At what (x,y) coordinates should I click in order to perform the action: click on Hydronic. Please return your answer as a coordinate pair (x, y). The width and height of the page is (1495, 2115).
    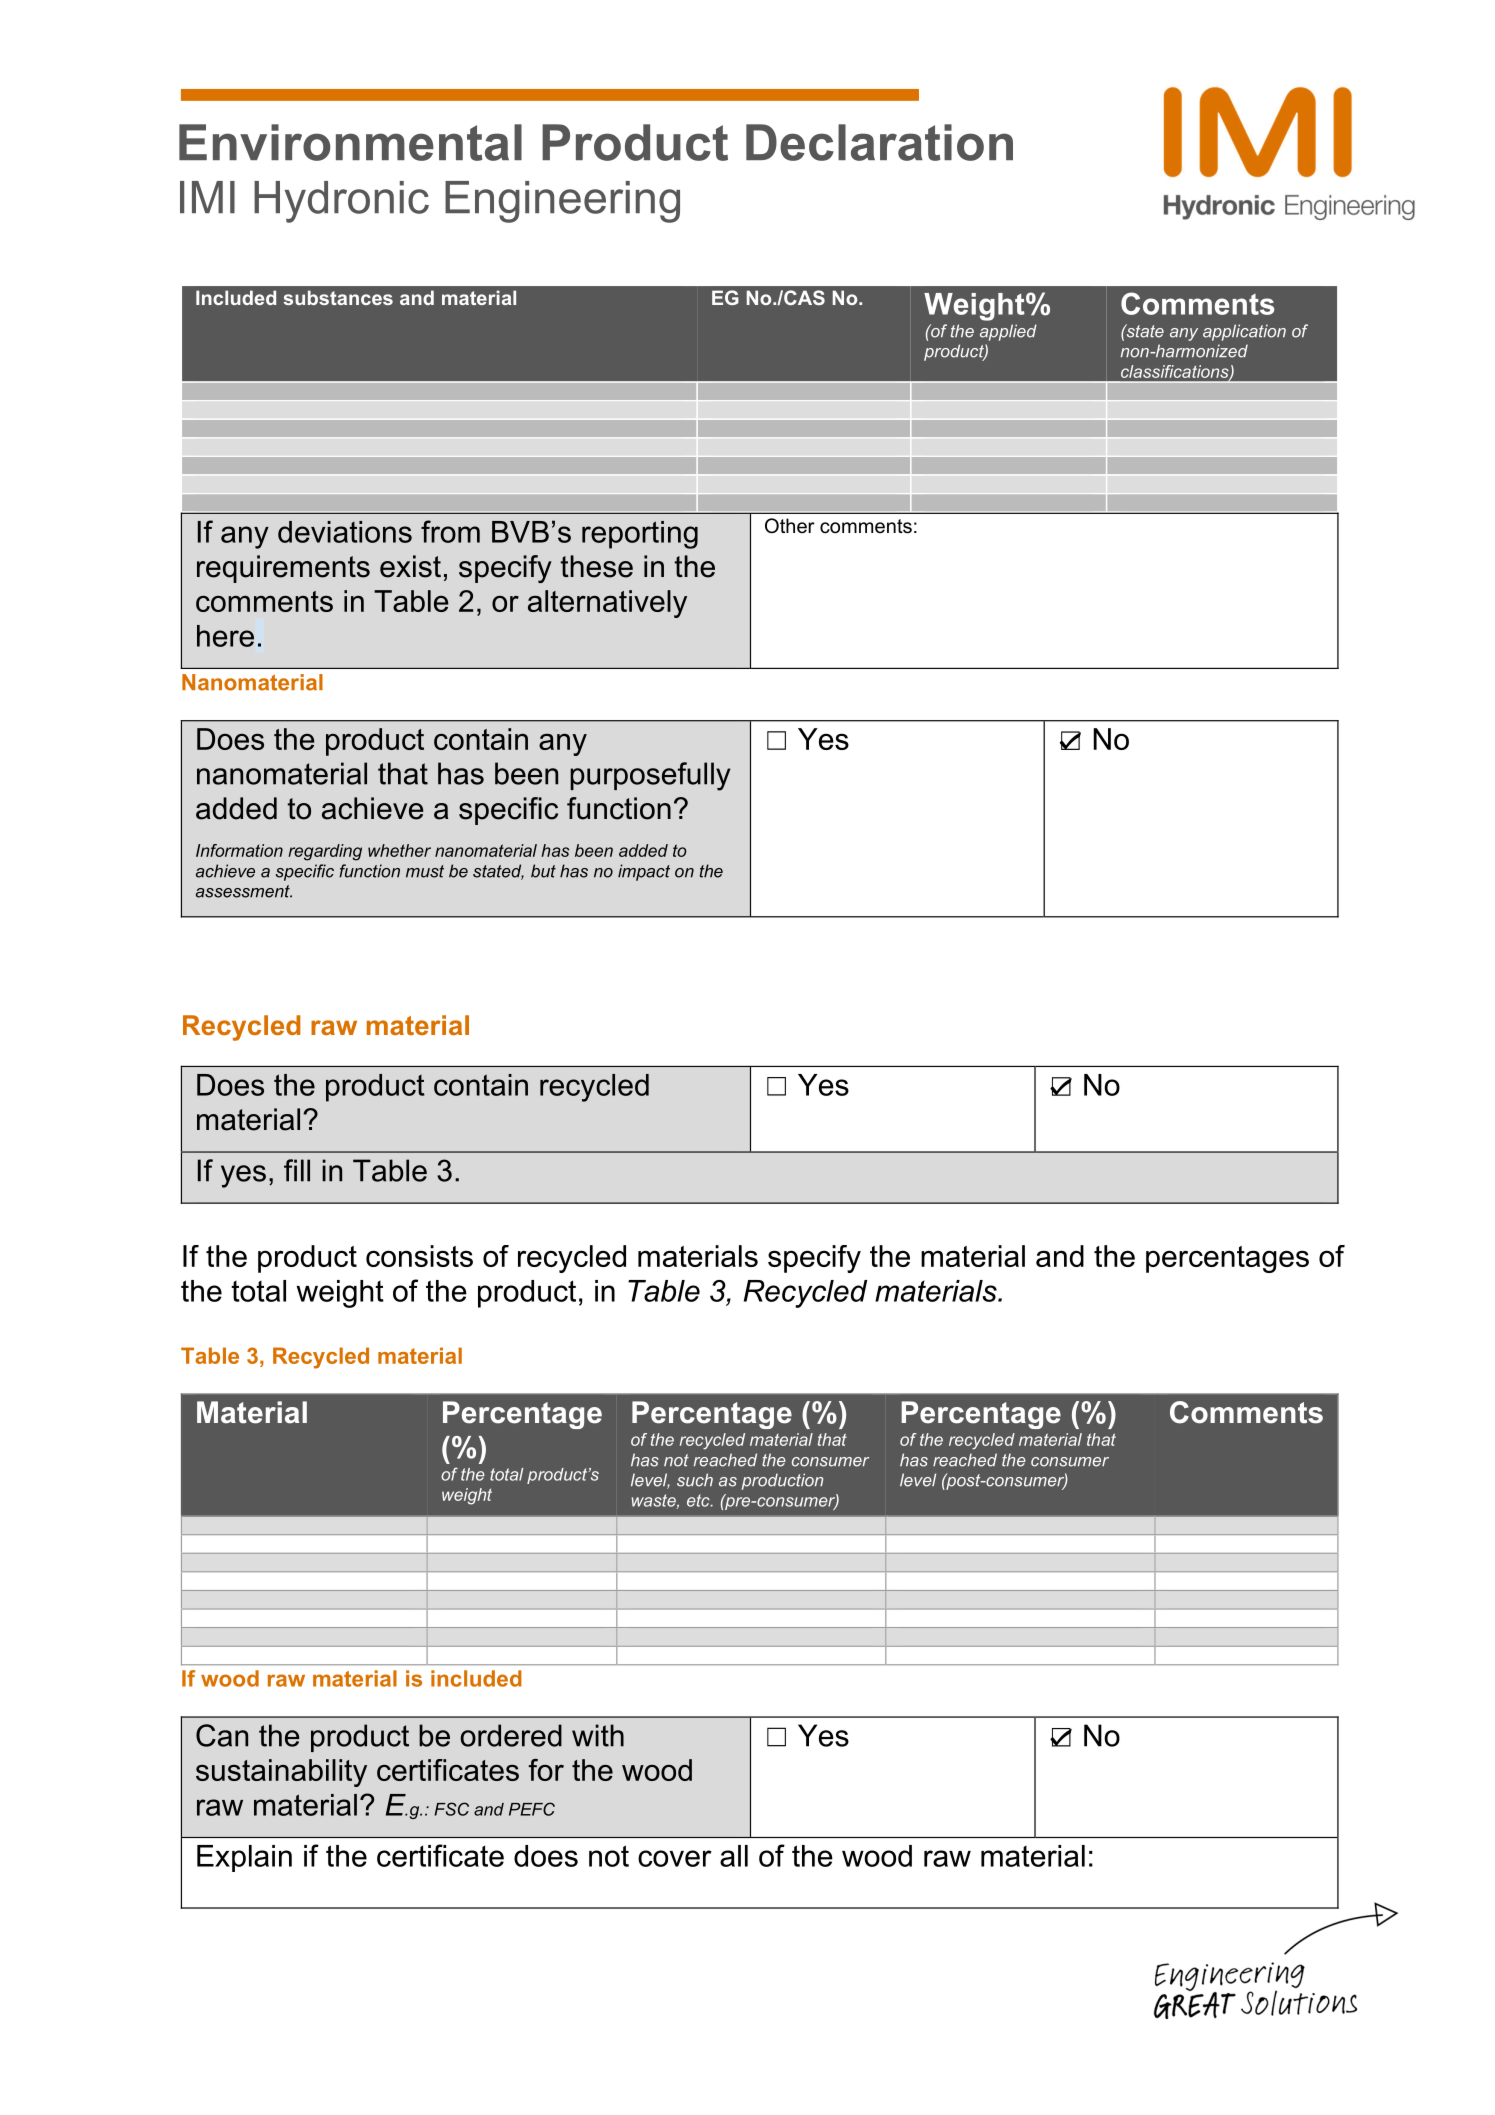
    Looking at the image, I should click on (341, 202).
